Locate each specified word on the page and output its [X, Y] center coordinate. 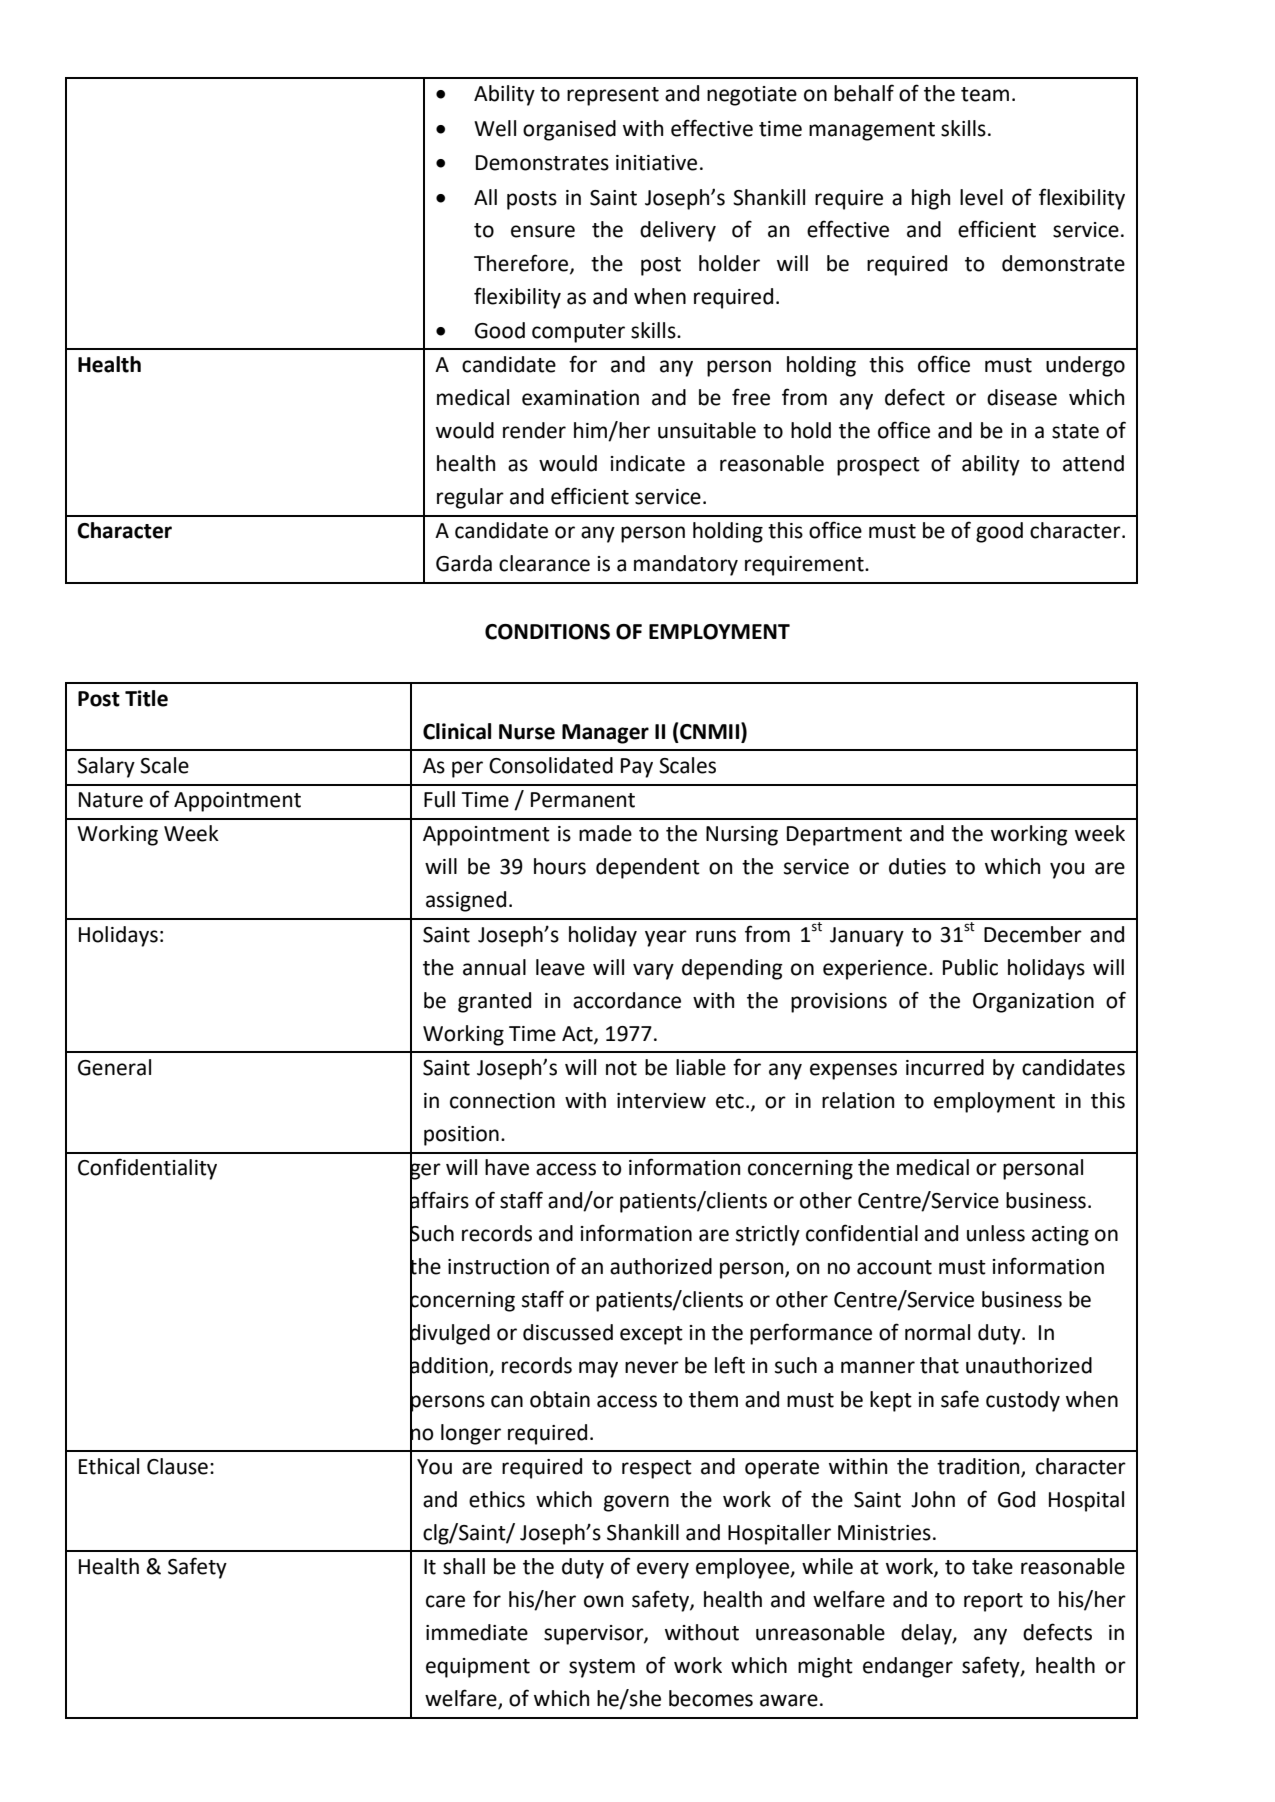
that [939, 1365]
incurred [945, 1067]
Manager [605, 734]
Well [495, 128]
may [598, 1369]
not [621, 1068]
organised [569, 130]
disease [1022, 397]
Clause [177, 1466]
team [985, 94]
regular [470, 498]
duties [917, 866]
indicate [648, 463]
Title [146, 698]
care [445, 1601]
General [114, 1067]
